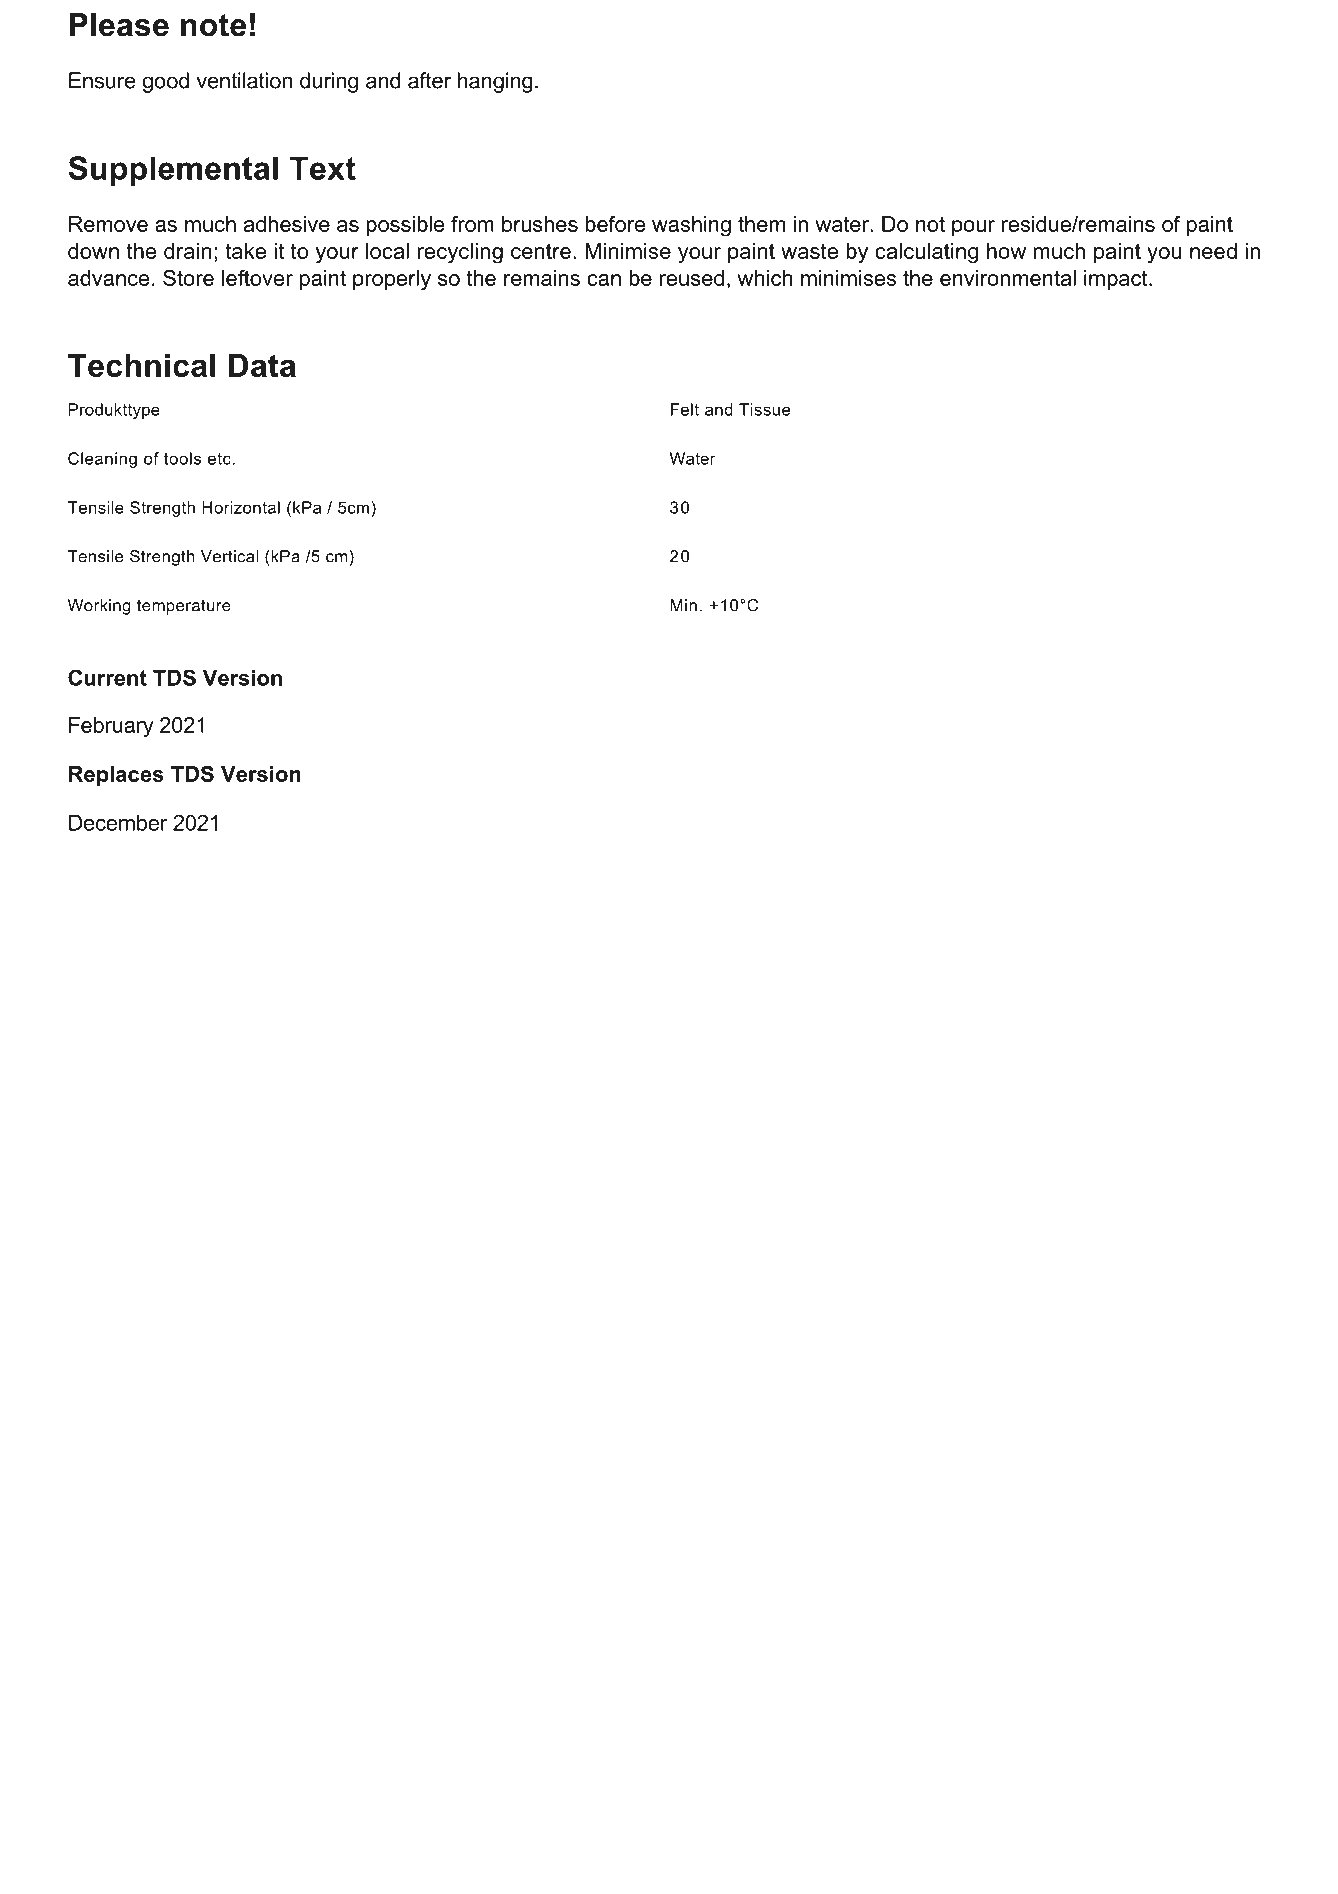  I want to click on how, so click(1006, 251).
